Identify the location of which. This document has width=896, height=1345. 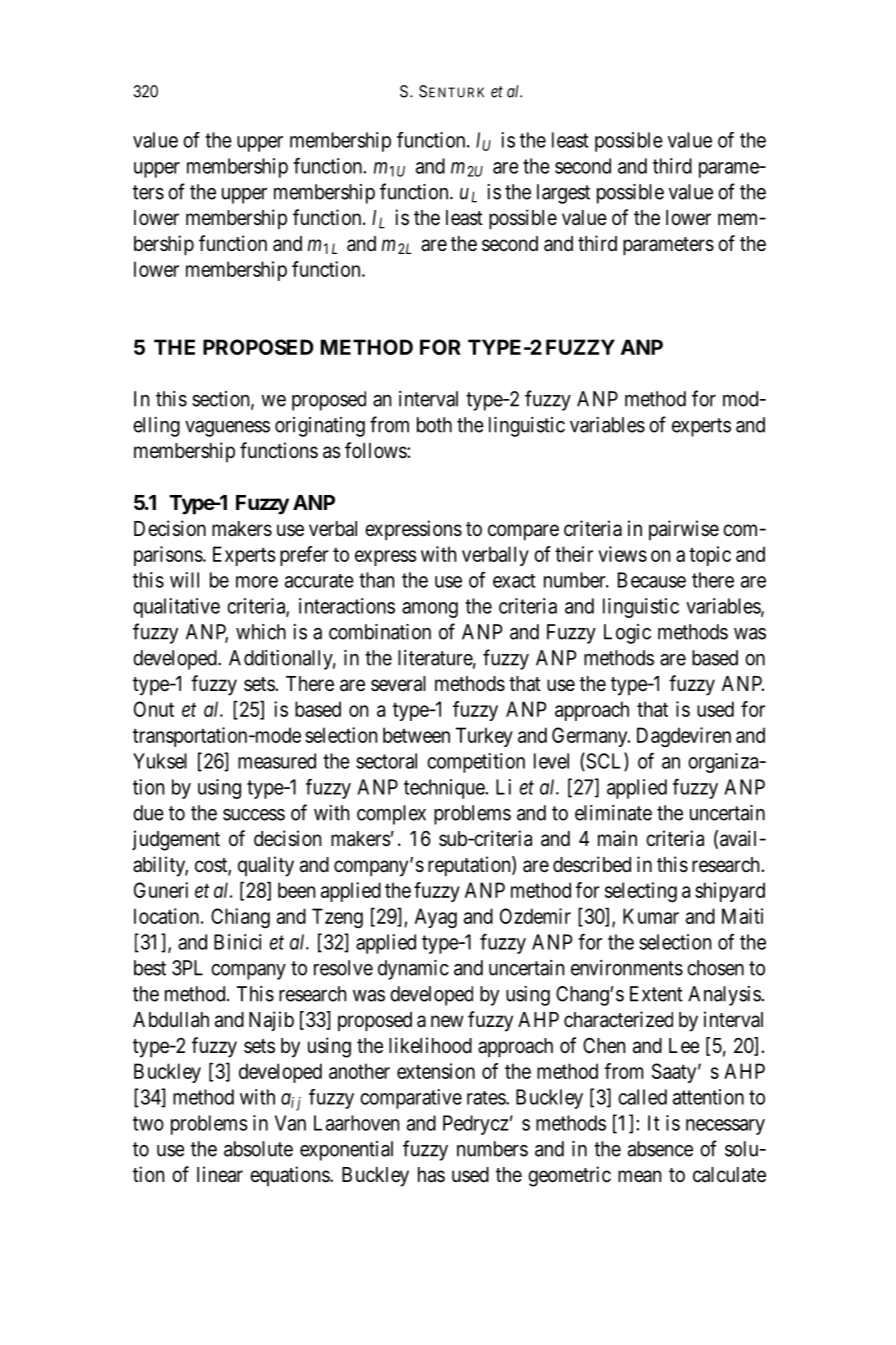
(261, 632).
